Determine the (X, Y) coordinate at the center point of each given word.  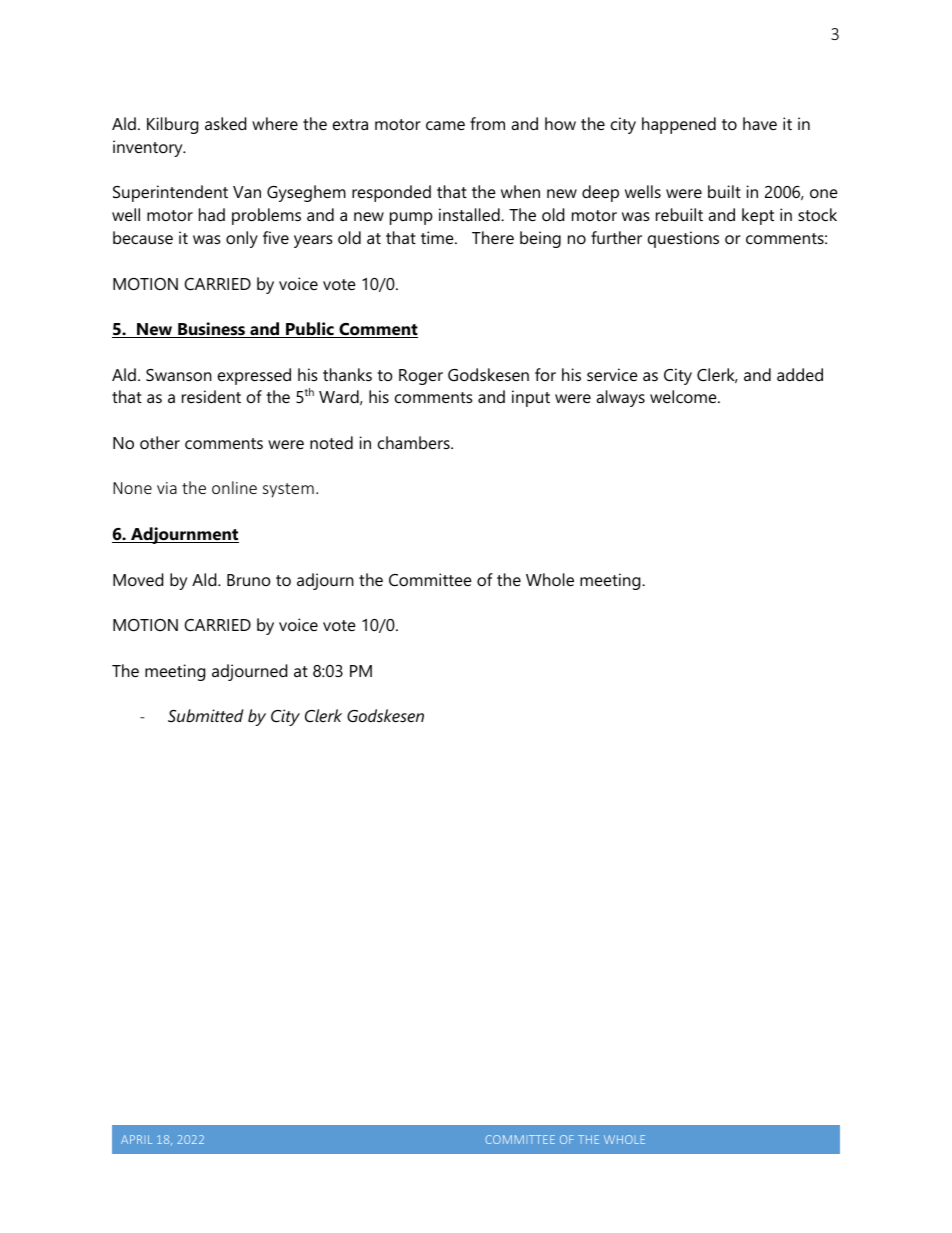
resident (211, 396)
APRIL (136, 1139)
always (620, 398)
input (531, 398)
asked (225, 123)
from (487, 123)
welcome (684, 396)
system (288, 490)
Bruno (249, 580)
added (800, 374)
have (760, 123)
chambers (415, 442)
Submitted (206, 715)
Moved (138, 579)
